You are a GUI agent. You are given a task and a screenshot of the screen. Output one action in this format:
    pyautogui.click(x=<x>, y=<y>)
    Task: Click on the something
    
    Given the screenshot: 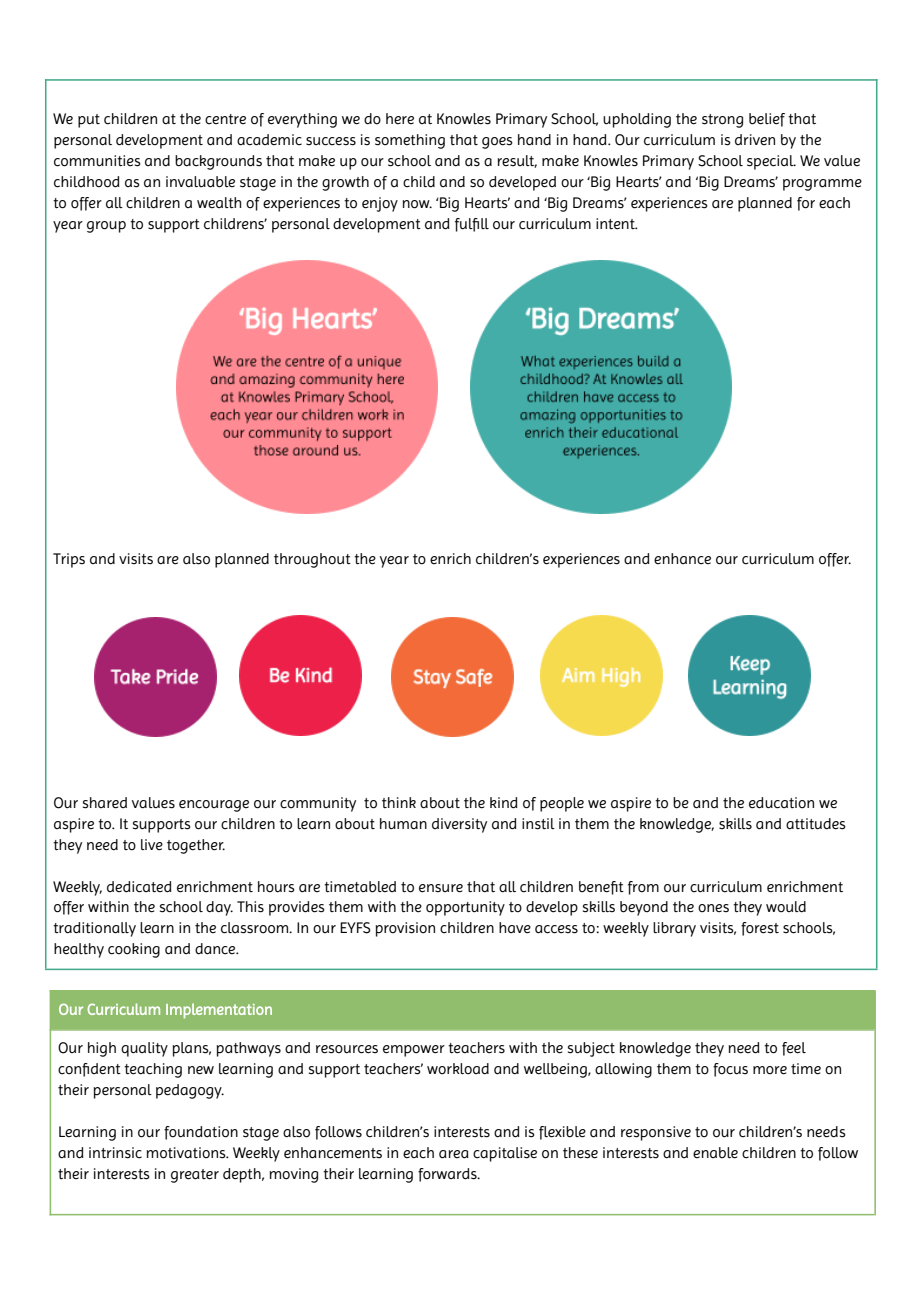 What is the action you would take?
    pyautogui.click(x=410, y=141)
